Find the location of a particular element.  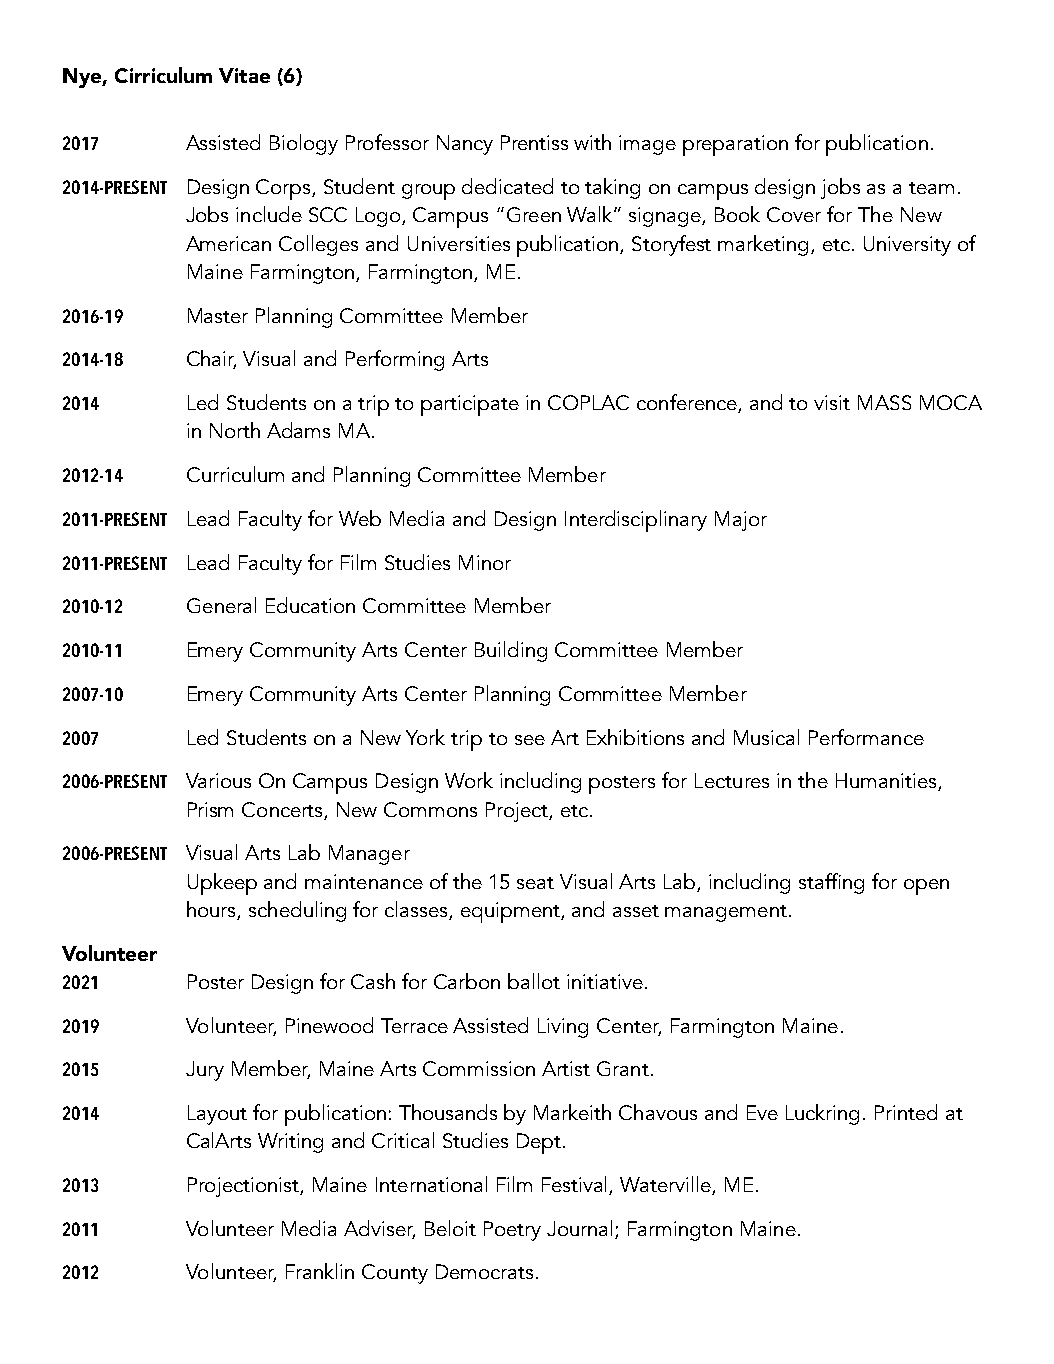

Education is located at coordinates (310, 605).
